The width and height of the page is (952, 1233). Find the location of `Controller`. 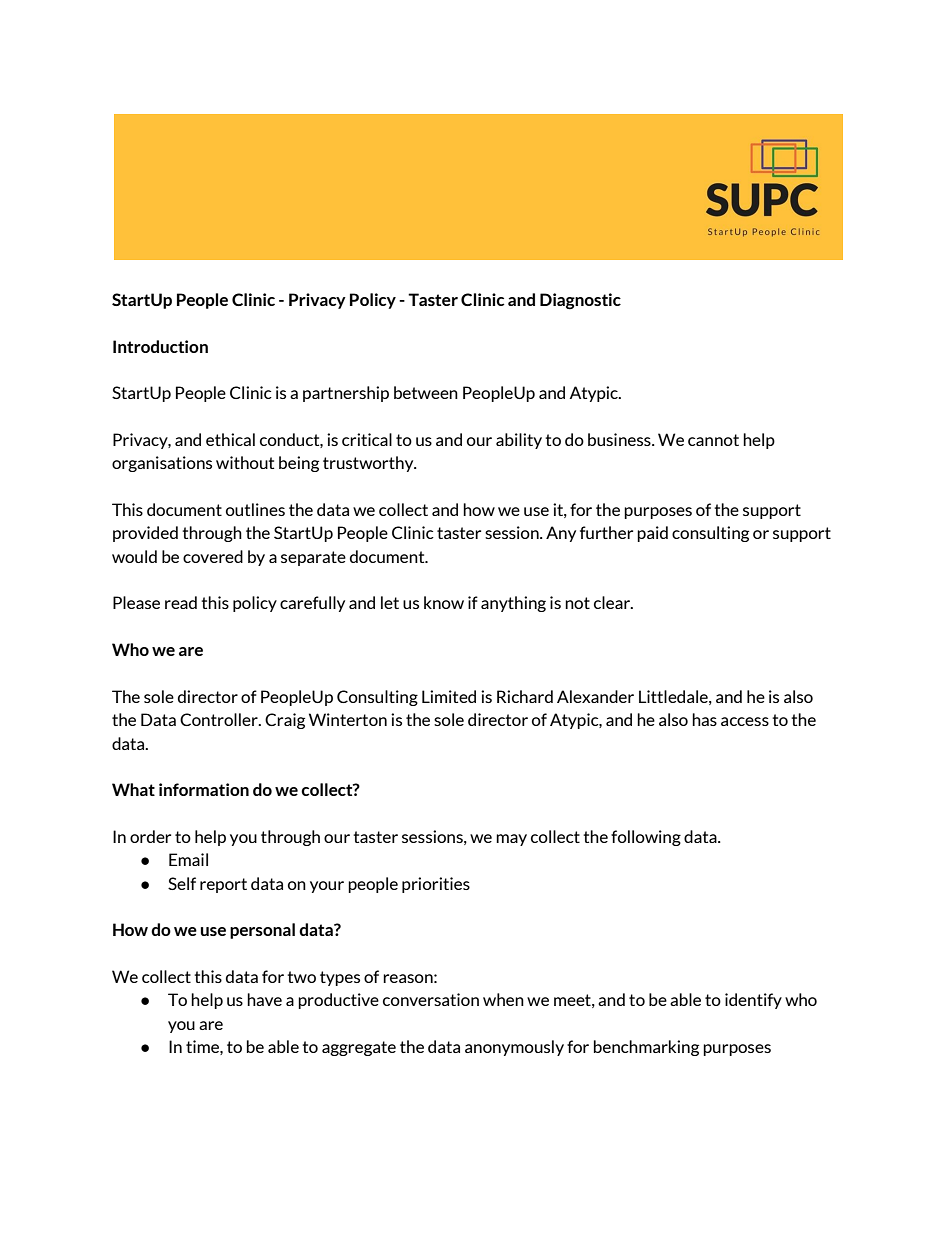

Controller is located at coordinates (220, 719).
